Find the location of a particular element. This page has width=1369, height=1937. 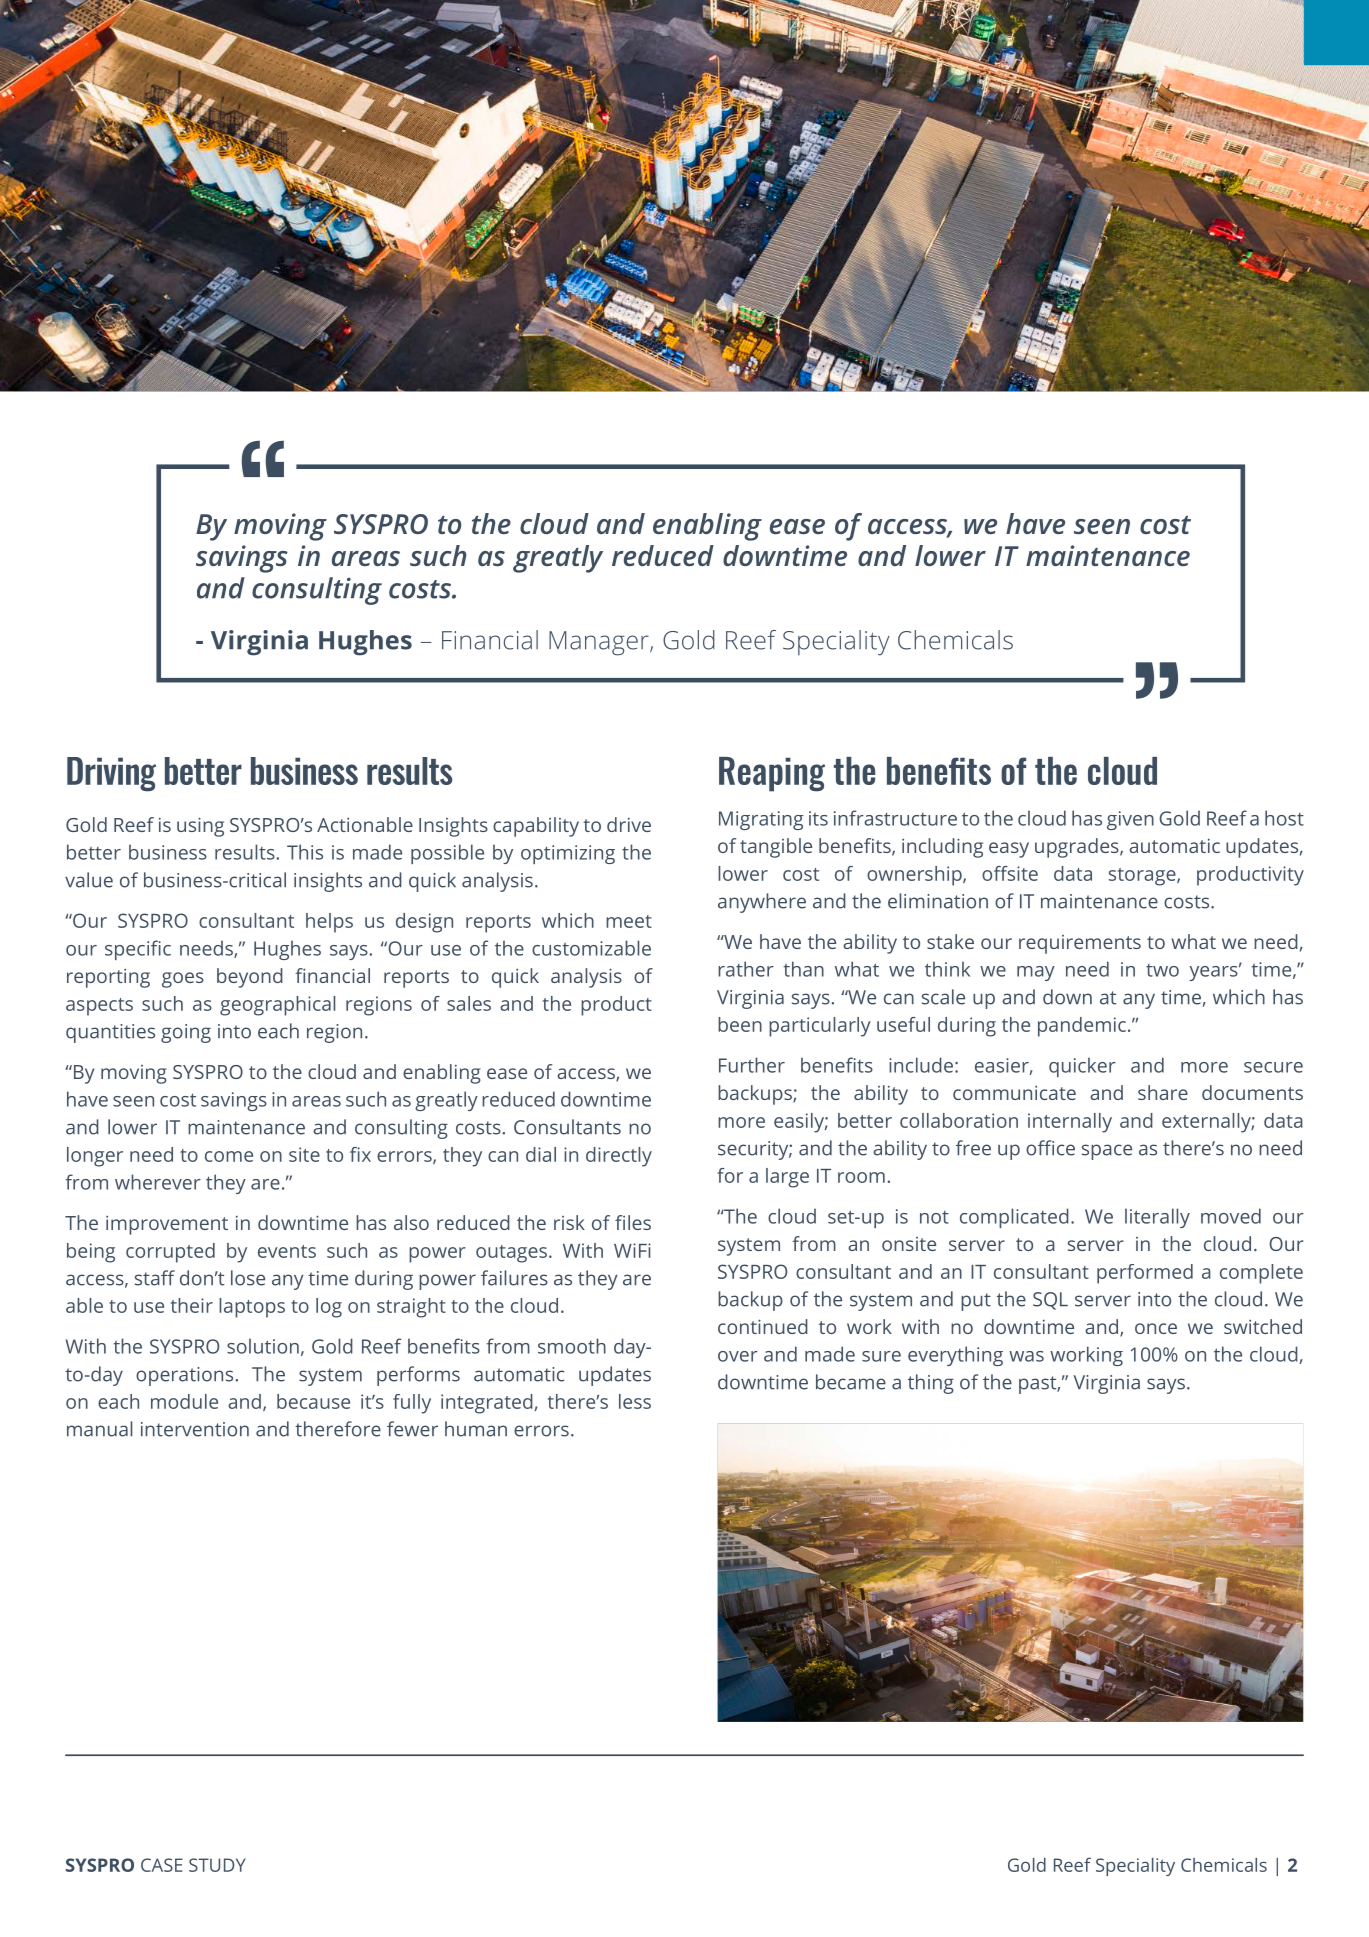

intervention is located at coordinates (195, 1429).
